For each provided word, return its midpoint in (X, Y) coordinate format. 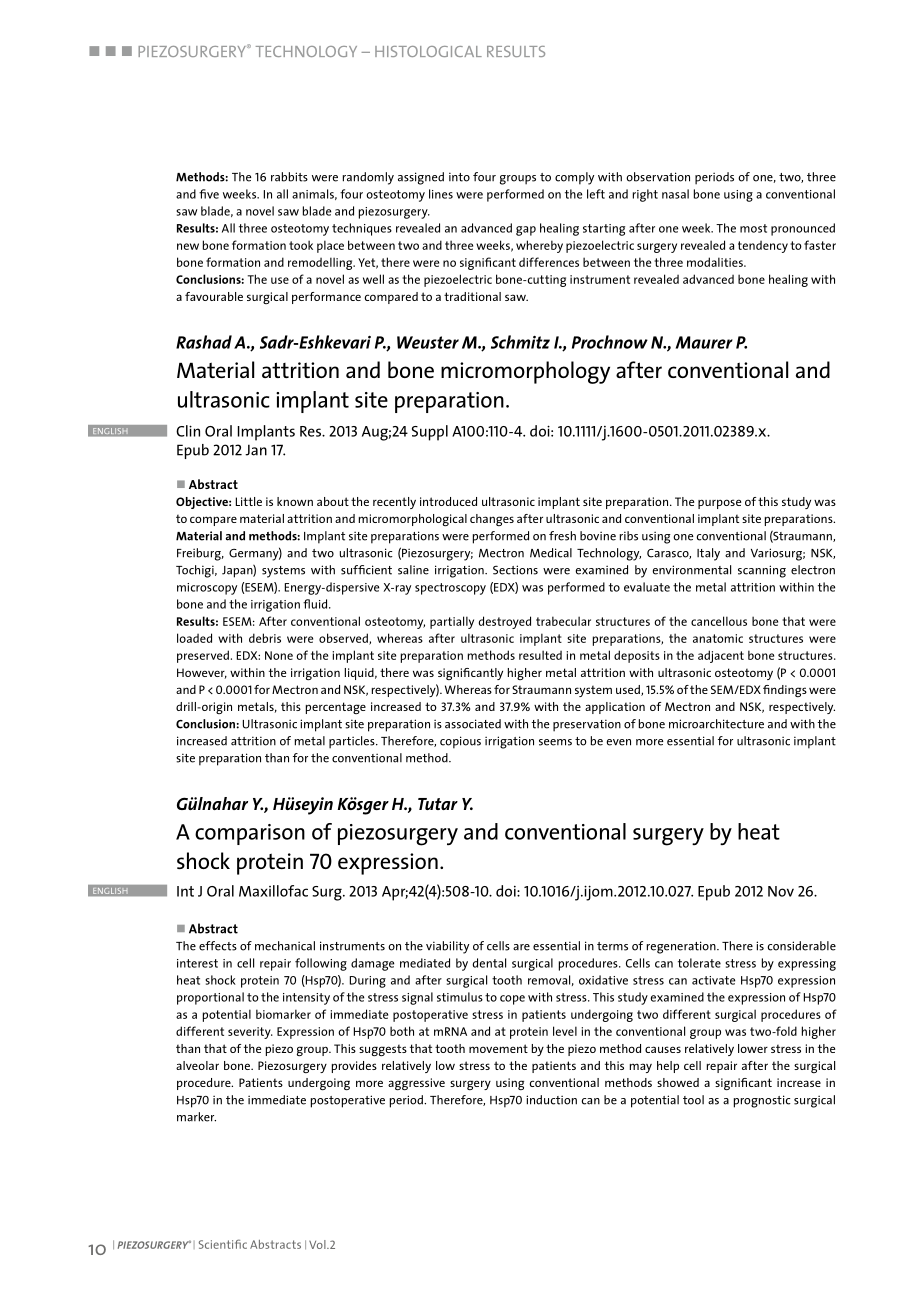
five (209, 194)
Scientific (223, 1244)
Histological (428, 51)
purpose (719, 504)
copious (460, 742)
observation (658, 177)
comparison (250, 834)
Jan (256, 450)
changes (492, 520)
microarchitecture (716, 724)
